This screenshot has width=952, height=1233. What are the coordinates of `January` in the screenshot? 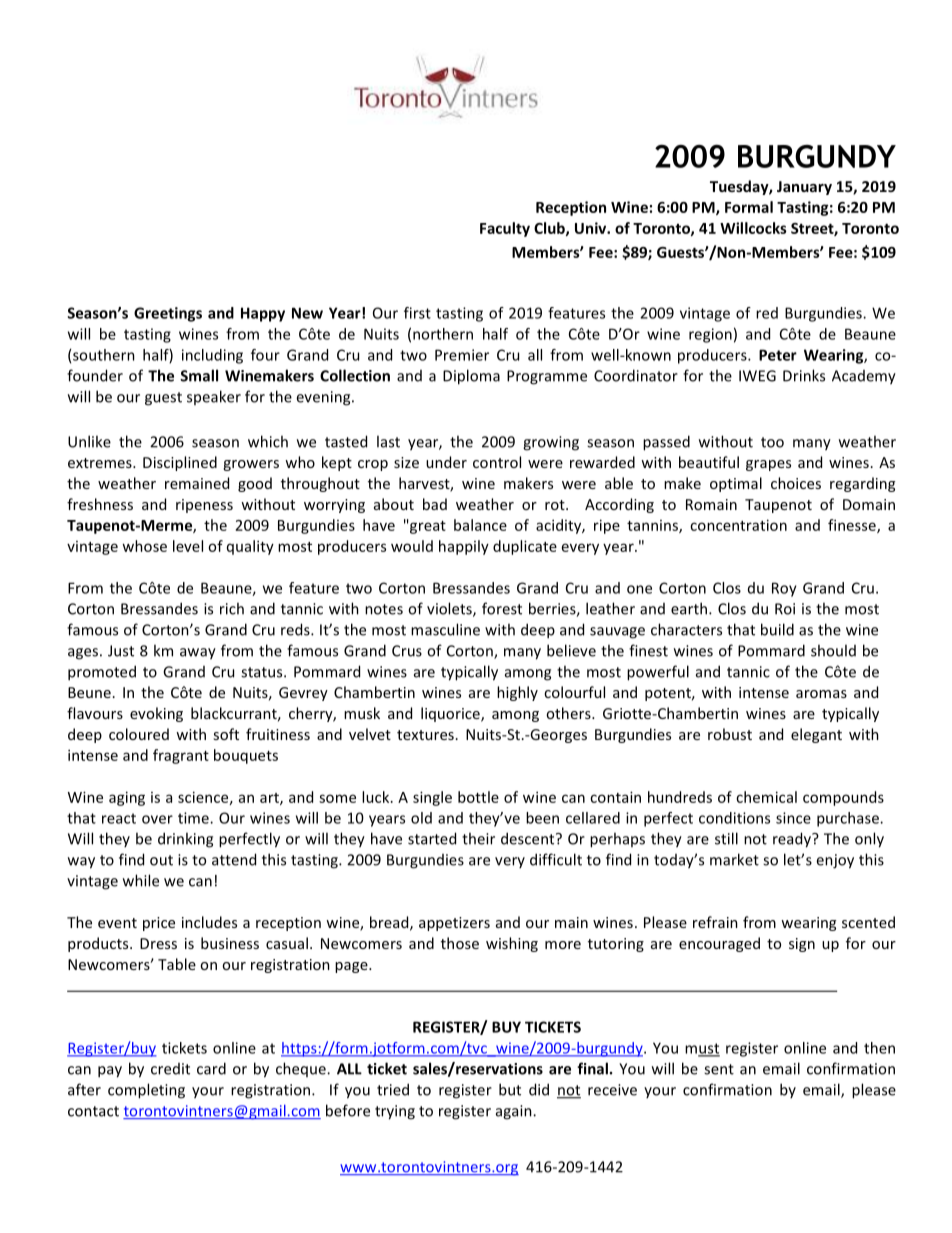 It's located at (804, 188).
